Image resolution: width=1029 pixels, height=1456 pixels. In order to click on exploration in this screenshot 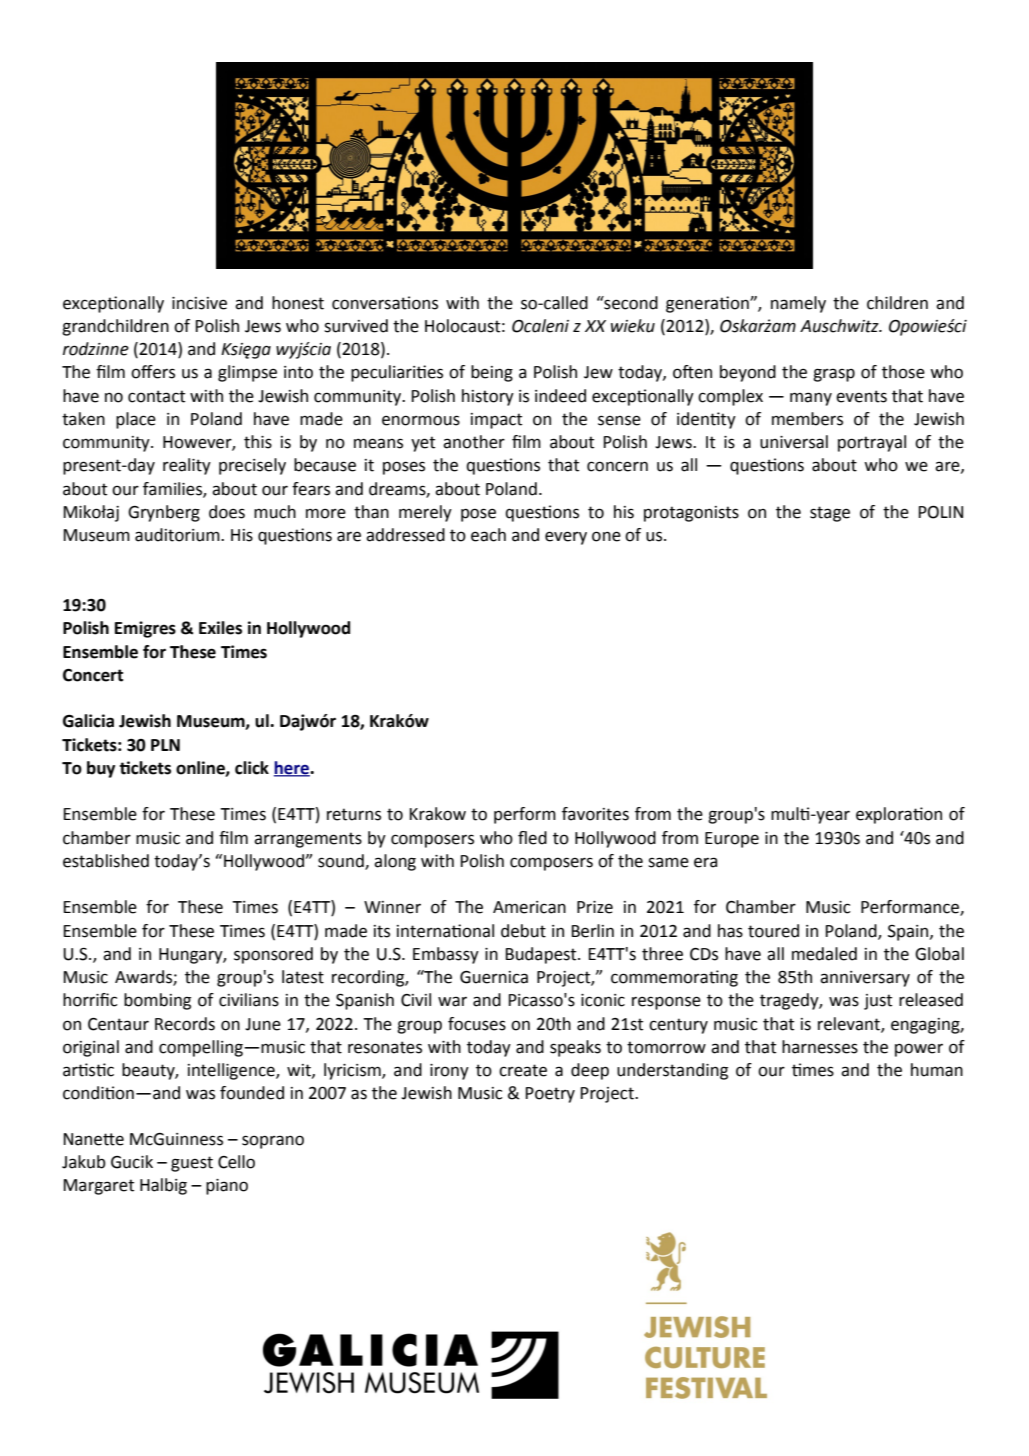, I will do `click(899, 815)`.
